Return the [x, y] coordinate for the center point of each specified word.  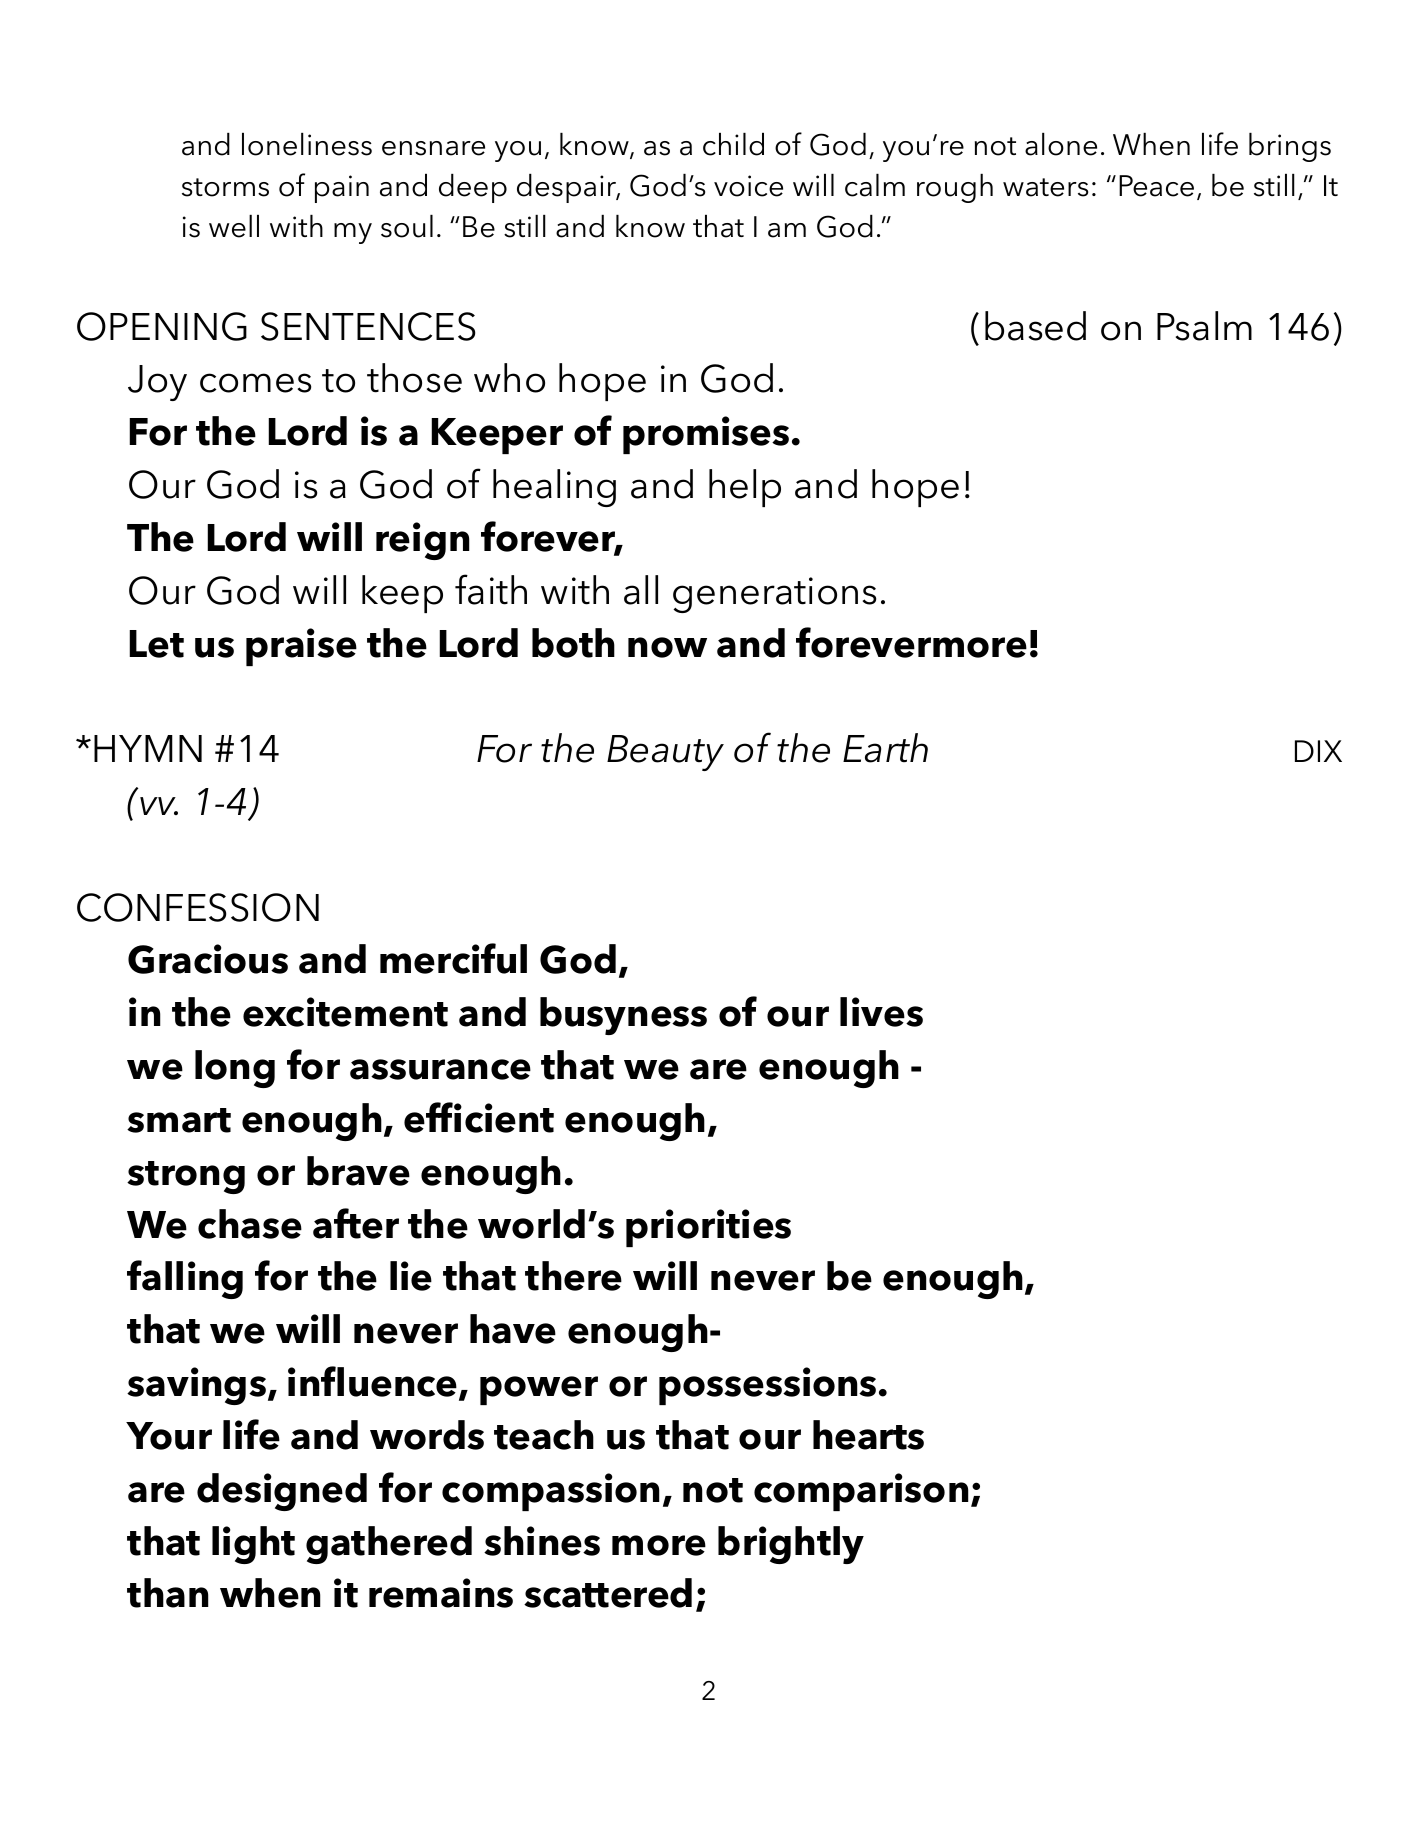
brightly [791, 1545]
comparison [861, 1492]
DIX [1318, 751]
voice [748, 186]
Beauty [665, 753]
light [253, 1545]
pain [342, 189]
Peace [1156, 186]
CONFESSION [198, 907]
